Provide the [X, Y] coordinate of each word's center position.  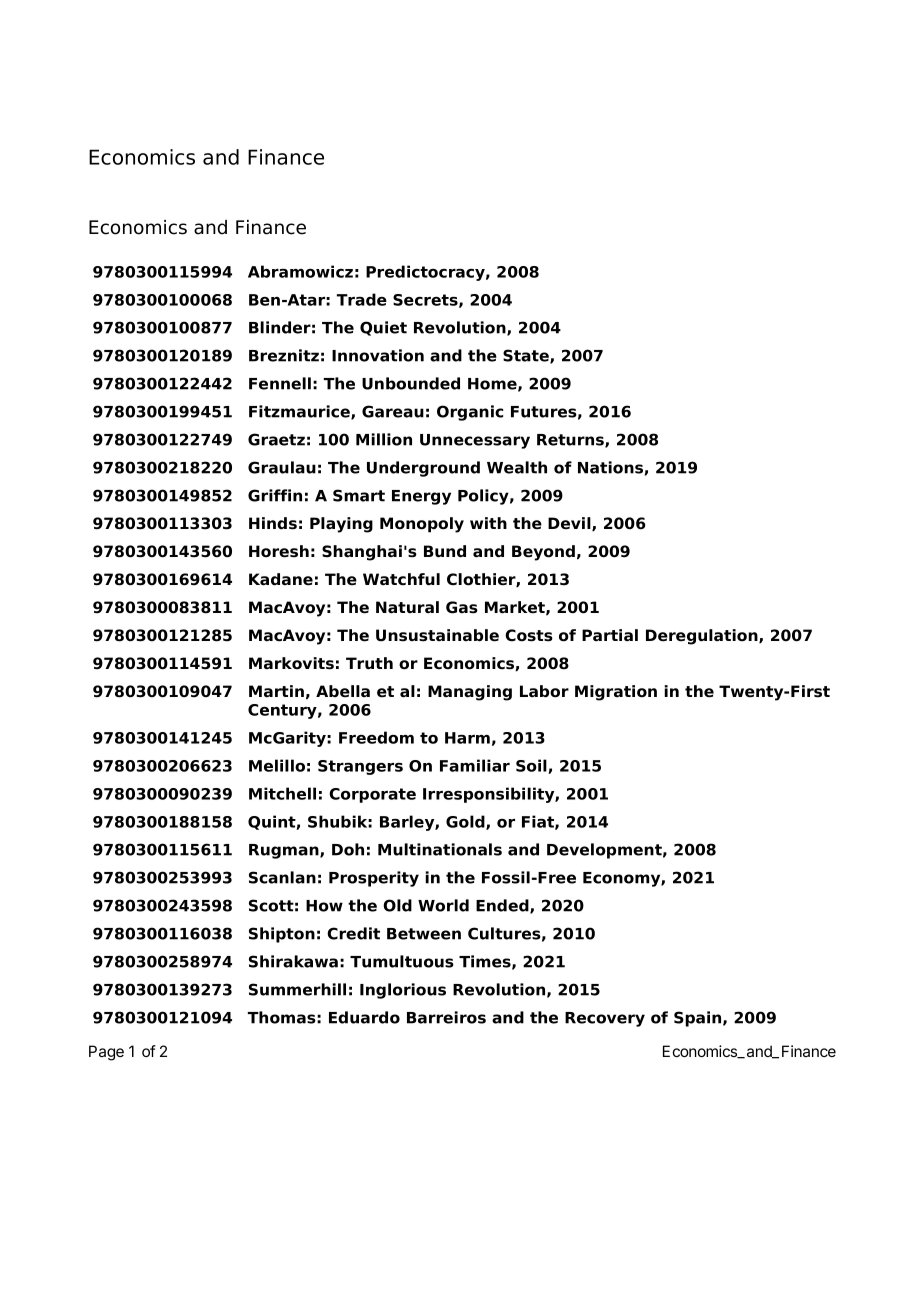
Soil [532, 766]
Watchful [401, 579]
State [527, 356]
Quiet [383, 328]
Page [106, 1053]
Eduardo [364, 1017]
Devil [570, 524]
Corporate [372, 795]
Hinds [273, 523]
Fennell [280, 383]
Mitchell [282, 793]
